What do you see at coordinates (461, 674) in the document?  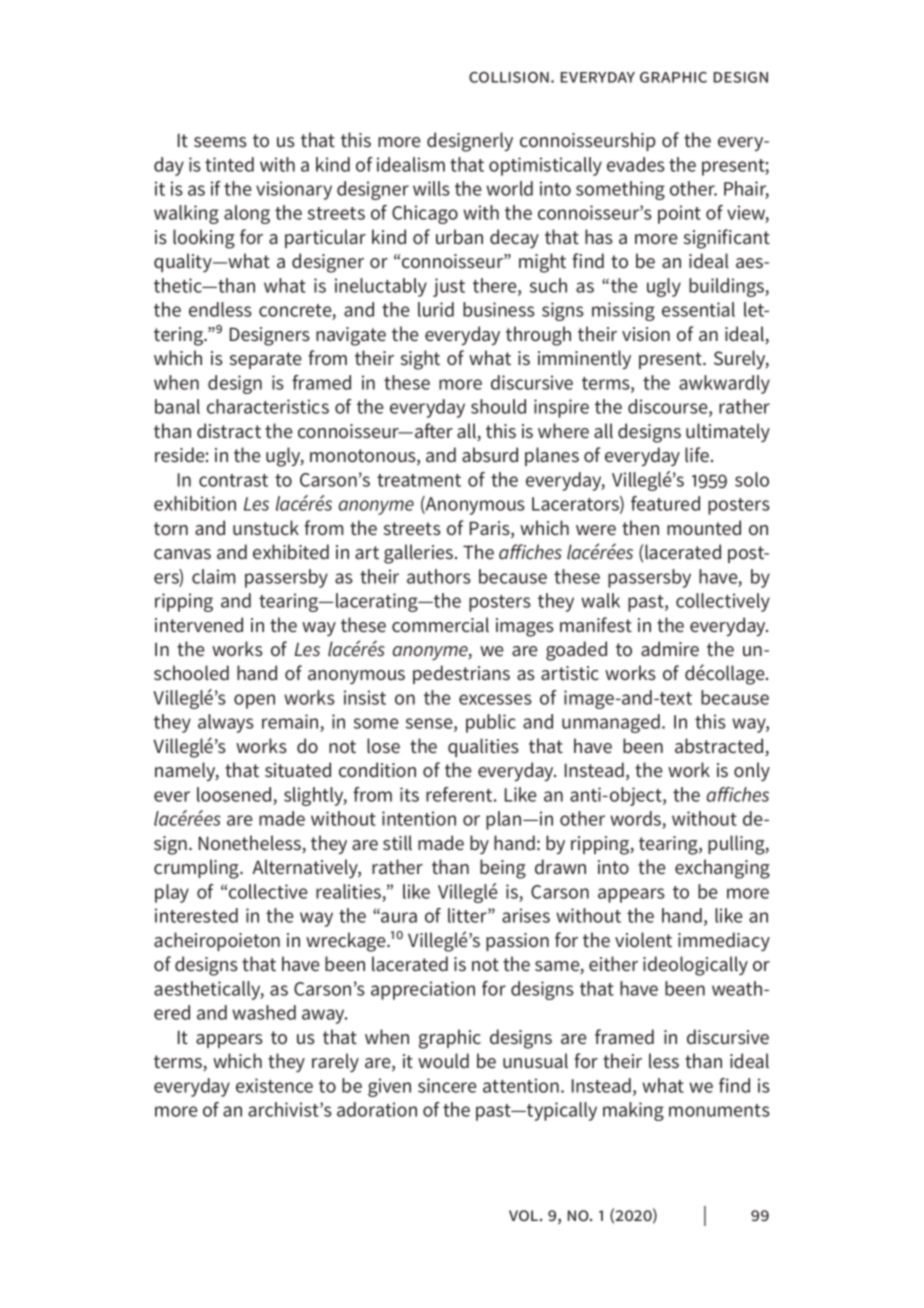 I see `pedestrians` at bounding box center [461, 674].
